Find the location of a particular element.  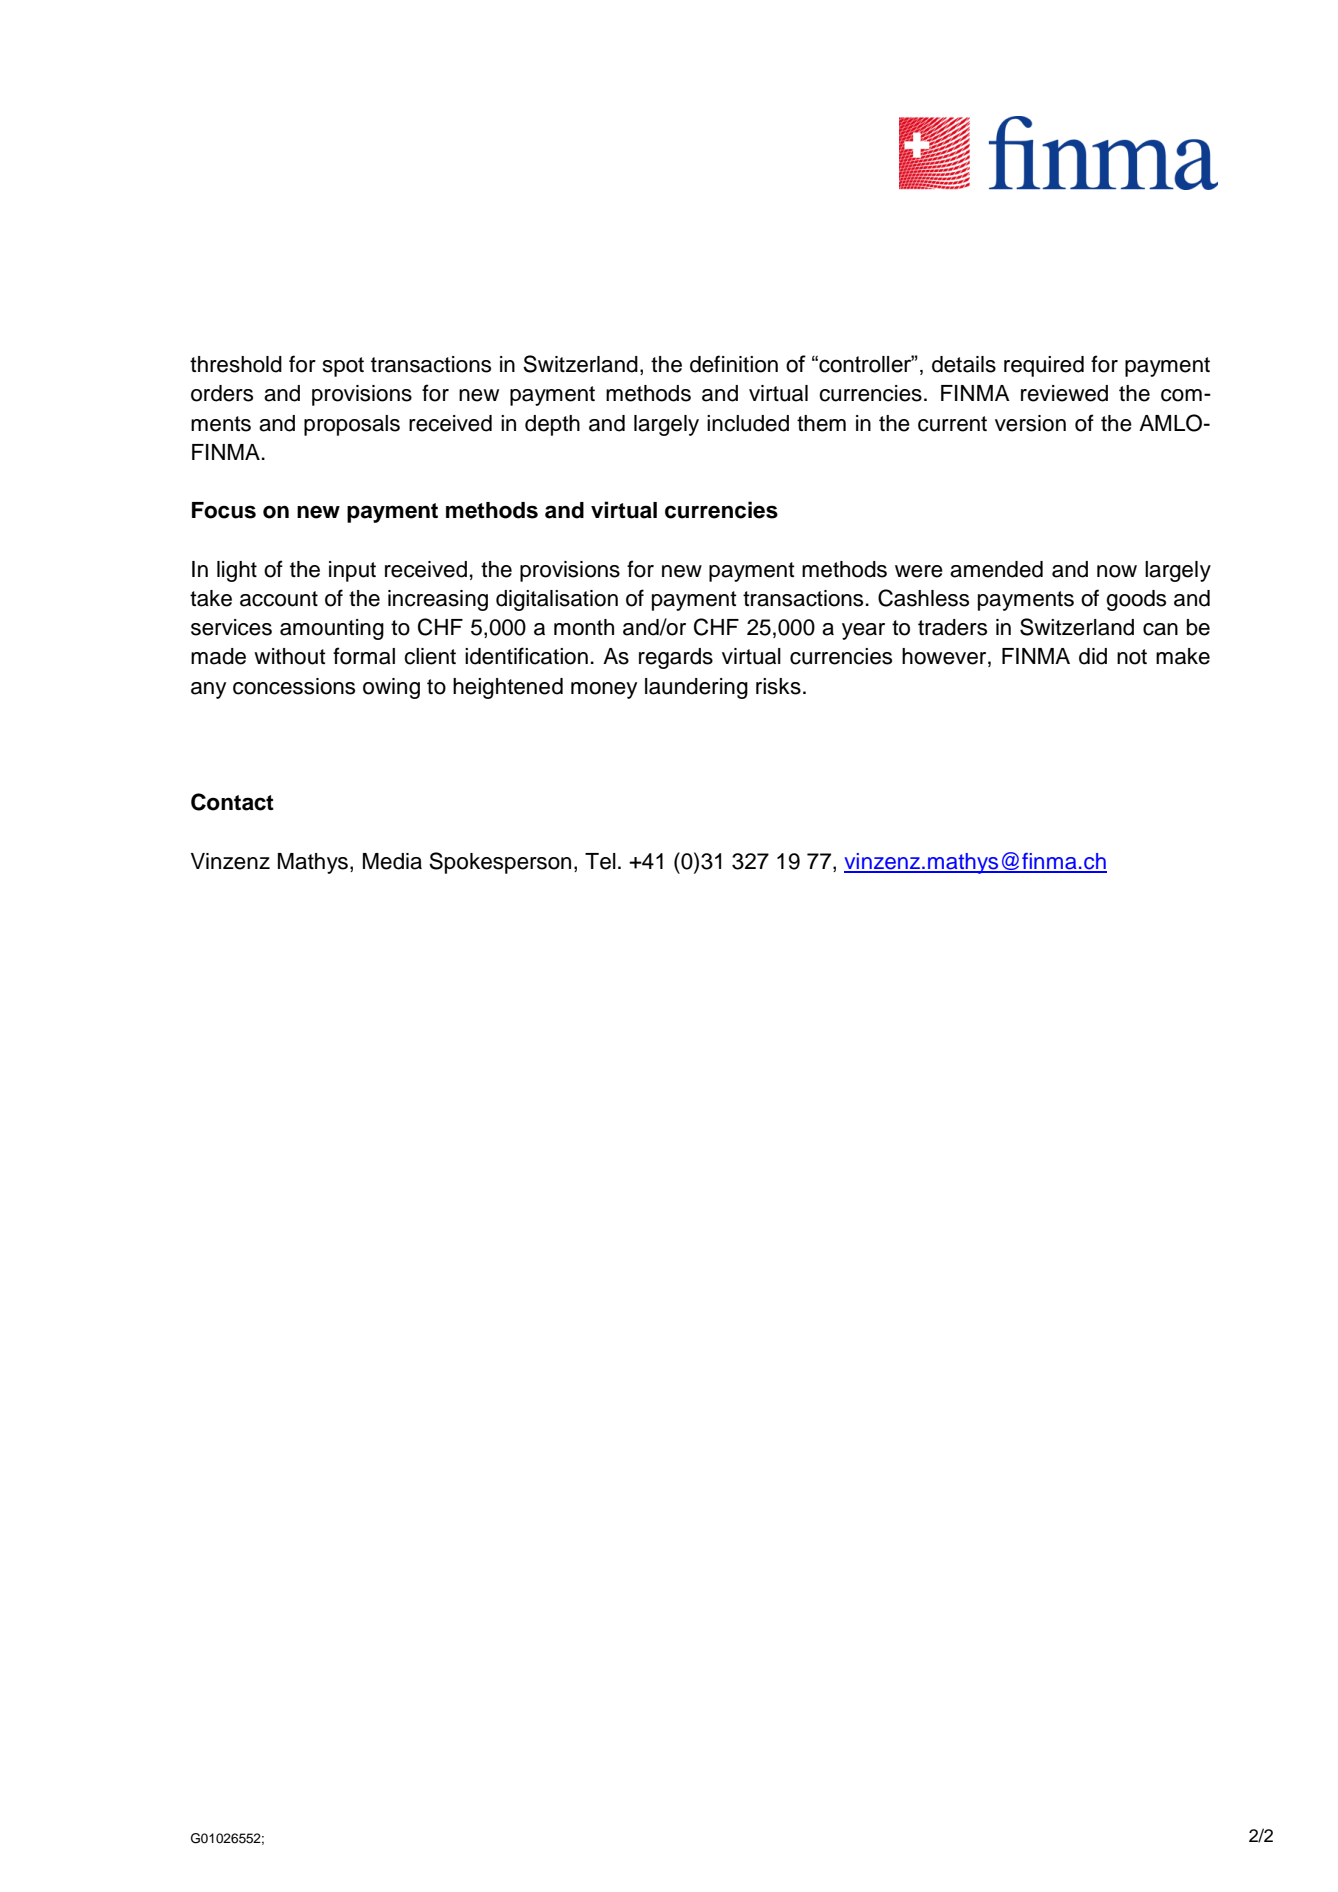

Tel is located at coordinates (600, 861).
